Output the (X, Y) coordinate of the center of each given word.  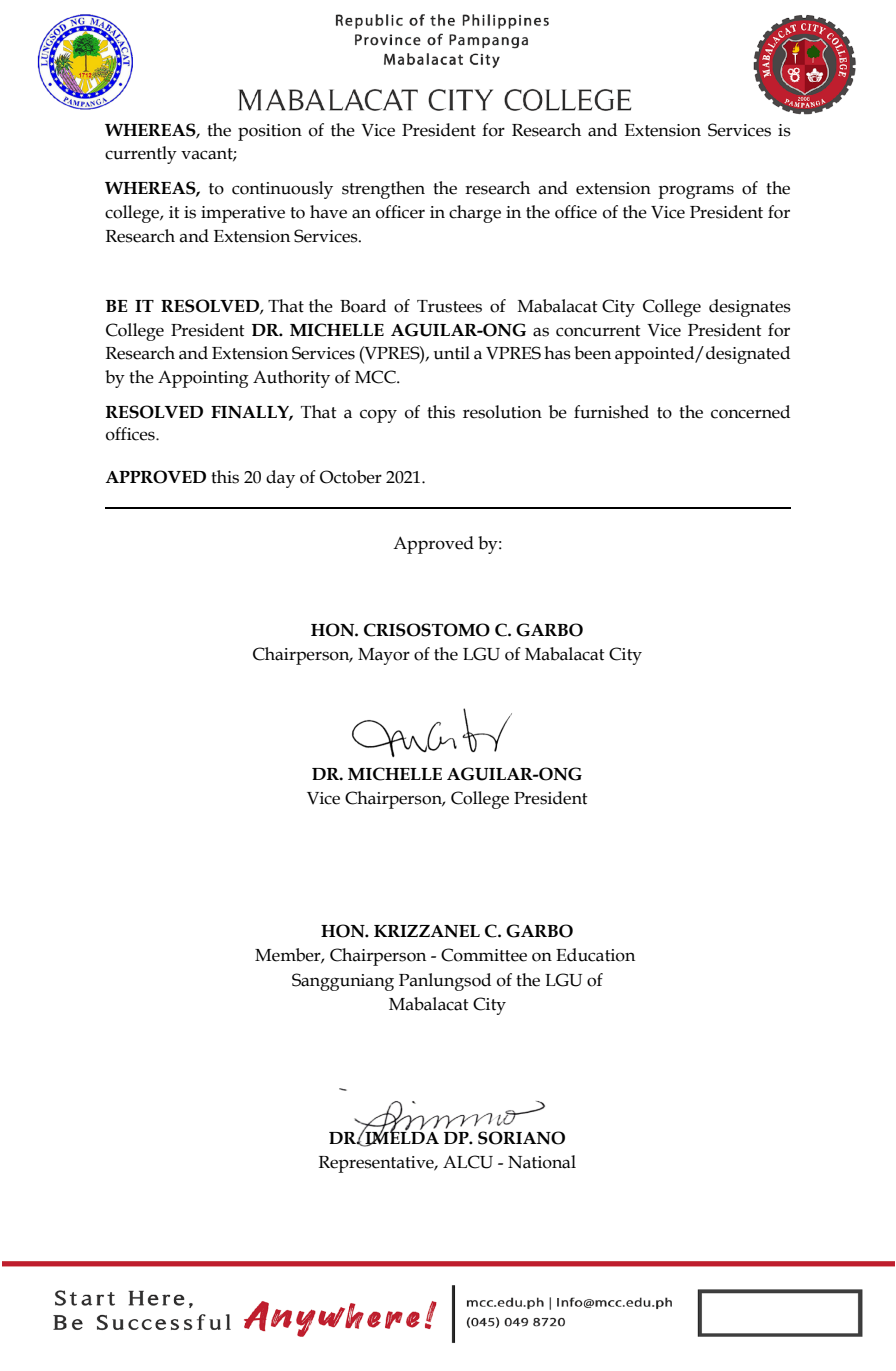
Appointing (203, 379)
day (280, 479)
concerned (750, 412)
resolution (502, 412)
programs (696, 192)
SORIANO (521, 1138)
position (270, 132)
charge (475, 214)
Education (595, 955)
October (351, 477)
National (542, 1162)
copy (378, 416)
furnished (611, 412)
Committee (484, 955)
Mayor (384, 656)
